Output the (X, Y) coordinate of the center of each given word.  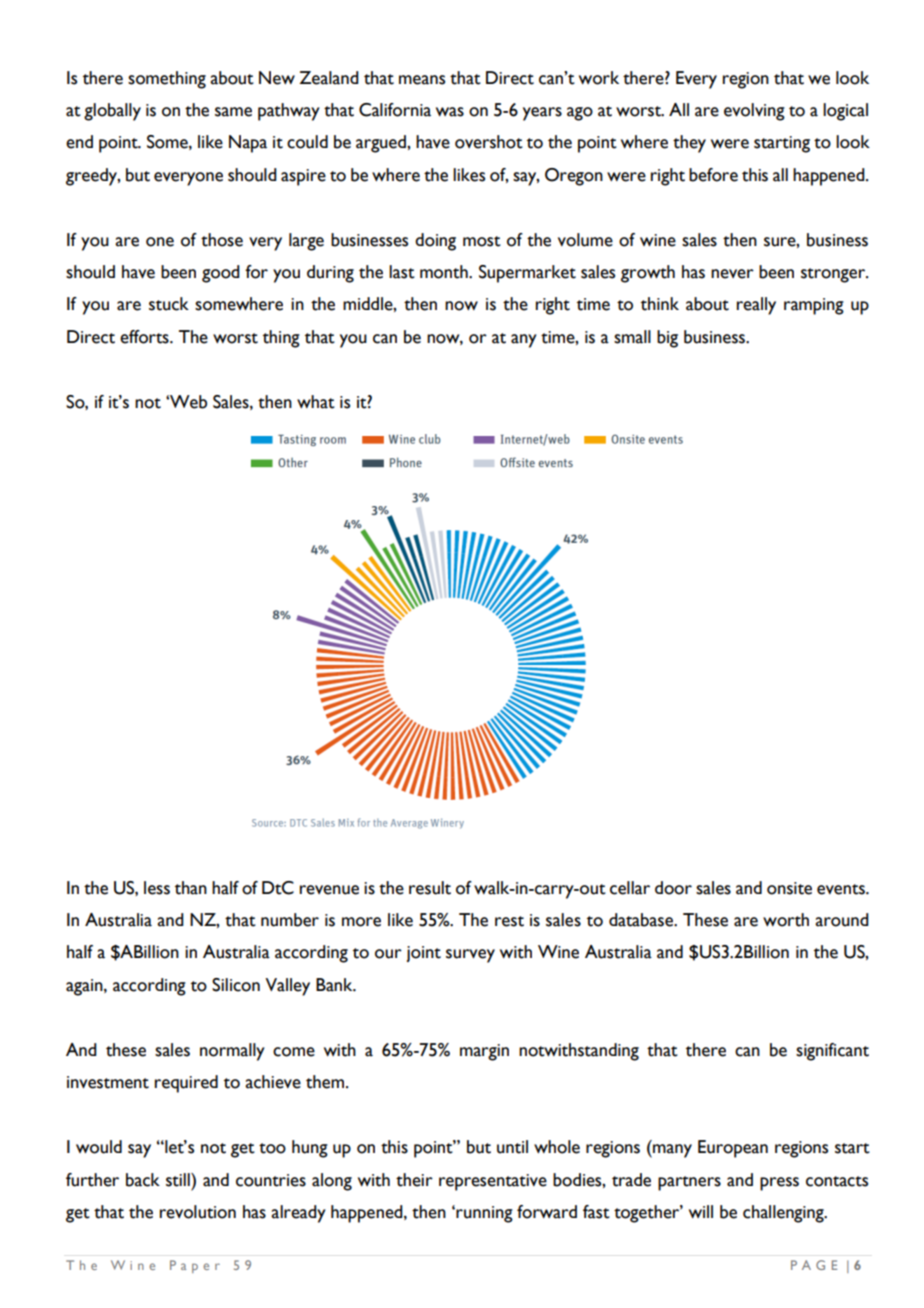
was (450, 112)
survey (470, 956)
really (756, 306)
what (316, 402)
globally (112, 112)
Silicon (236, 985)
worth (786, 920)
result (430, 888)
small (632, 337)
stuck (169, 304)
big (667, 339)
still (179, 1180)
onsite (789, 888)
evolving (754, 112)
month (445, 272)
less (157, 888)
